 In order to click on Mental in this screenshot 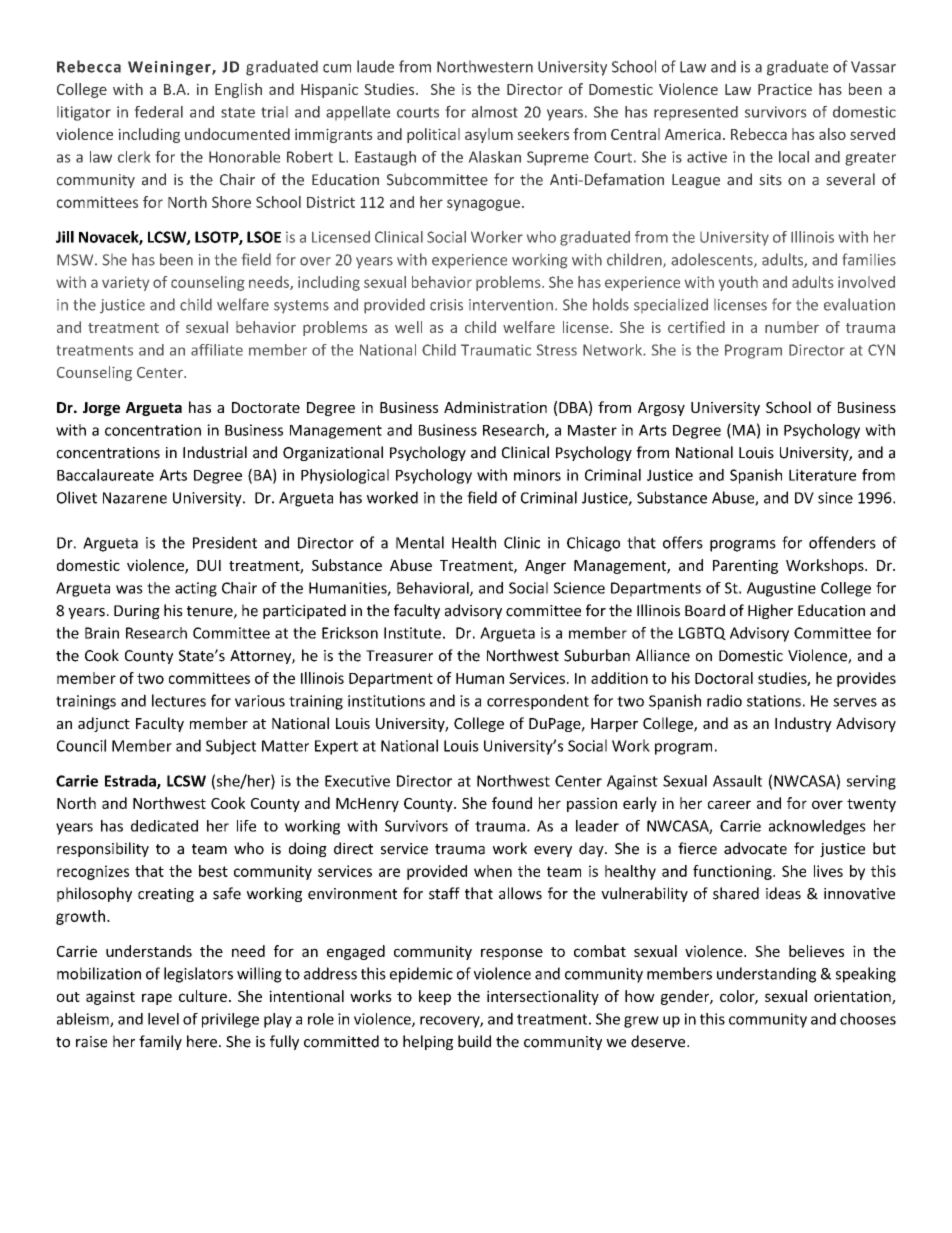, I will do `click(420, 542)`.
